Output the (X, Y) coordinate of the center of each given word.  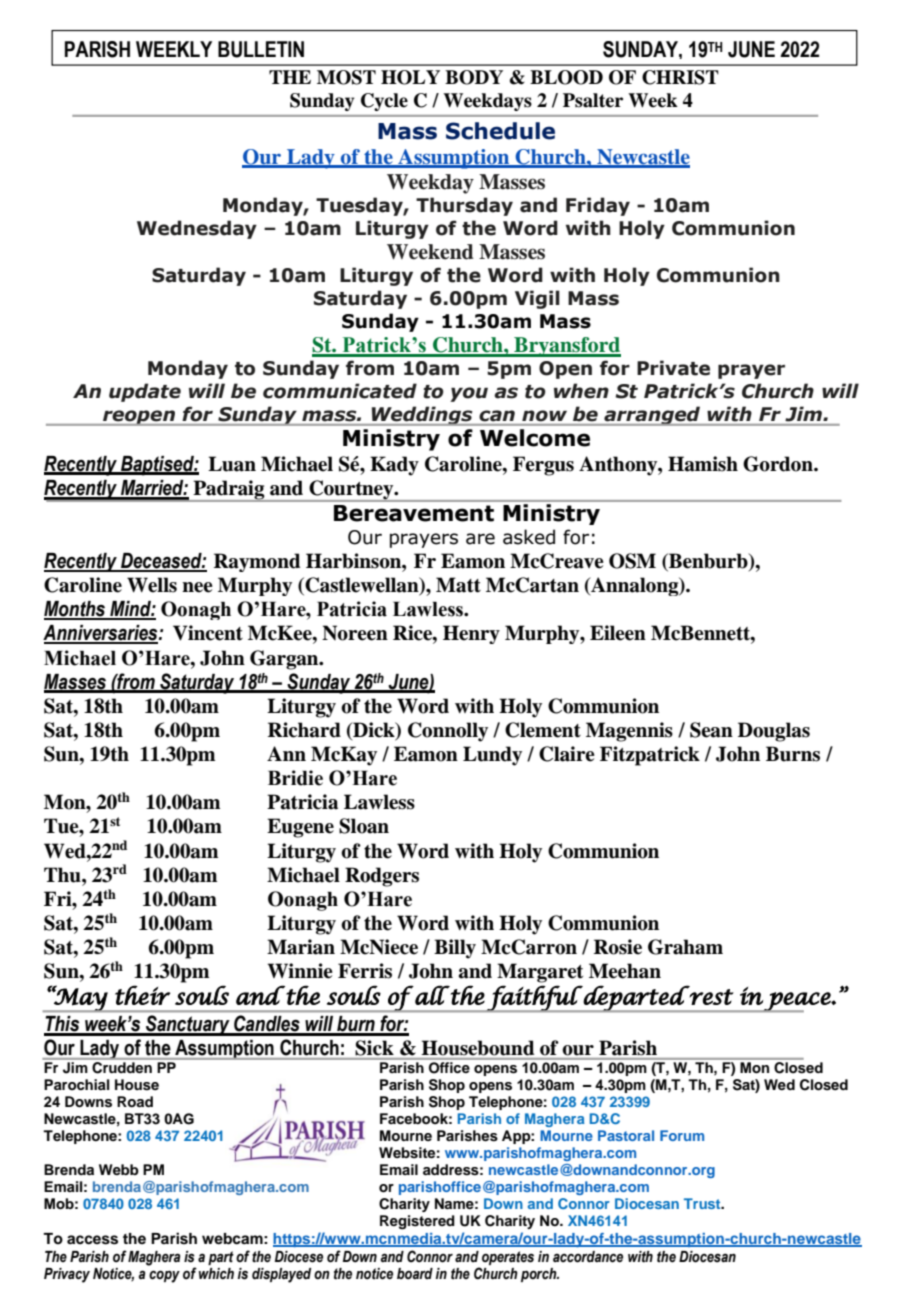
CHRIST (680, 77)
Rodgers (382, 877)
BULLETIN (261, 49)
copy (164, 1276)
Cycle (384, 102)
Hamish (703, 464)
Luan (232, 464)
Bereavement (414, 513)
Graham (685, 947)
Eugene (300, 828)
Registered (417, 1222)
